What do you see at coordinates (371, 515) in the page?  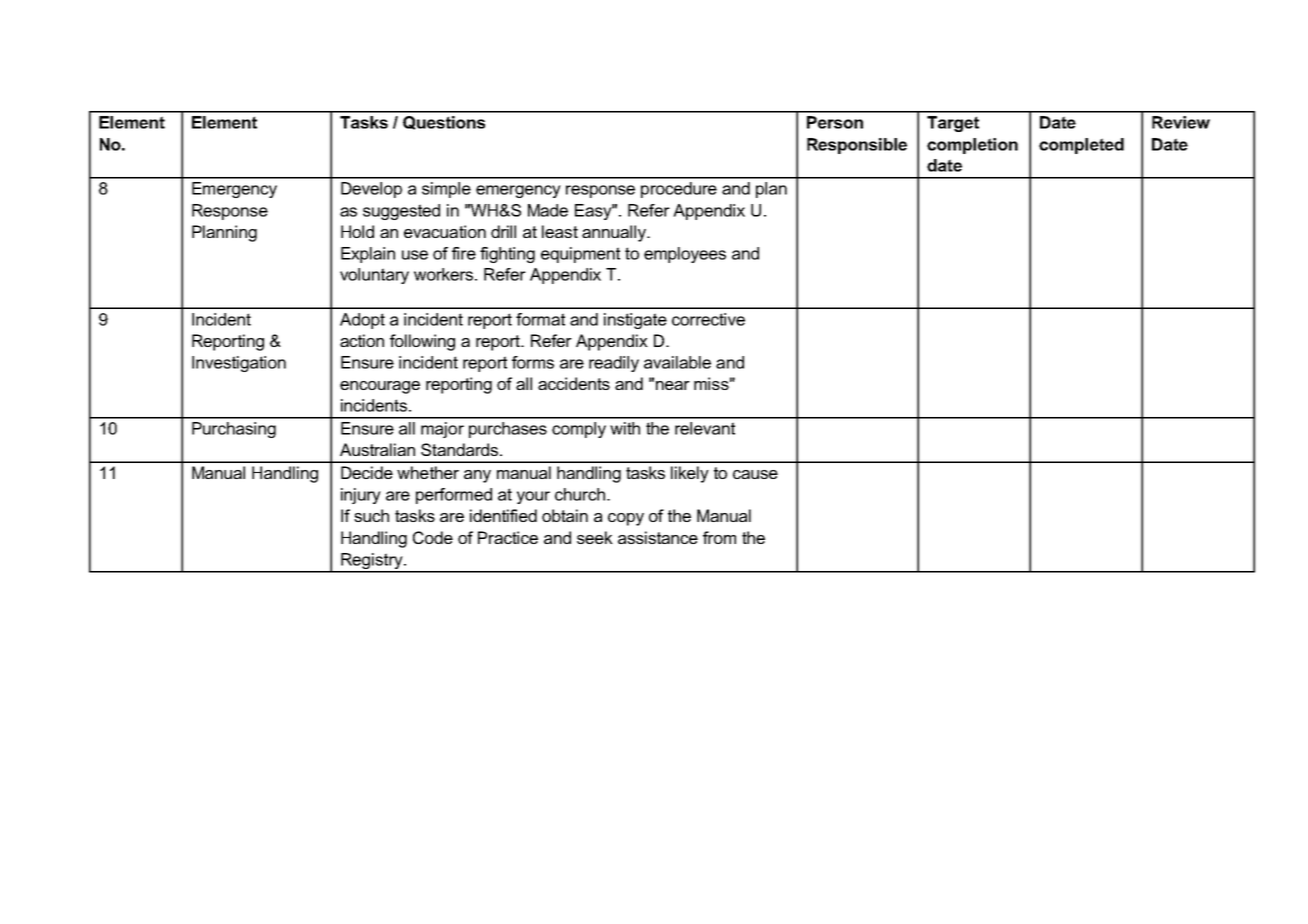 I see `such` at bounding box center [371, 515].
